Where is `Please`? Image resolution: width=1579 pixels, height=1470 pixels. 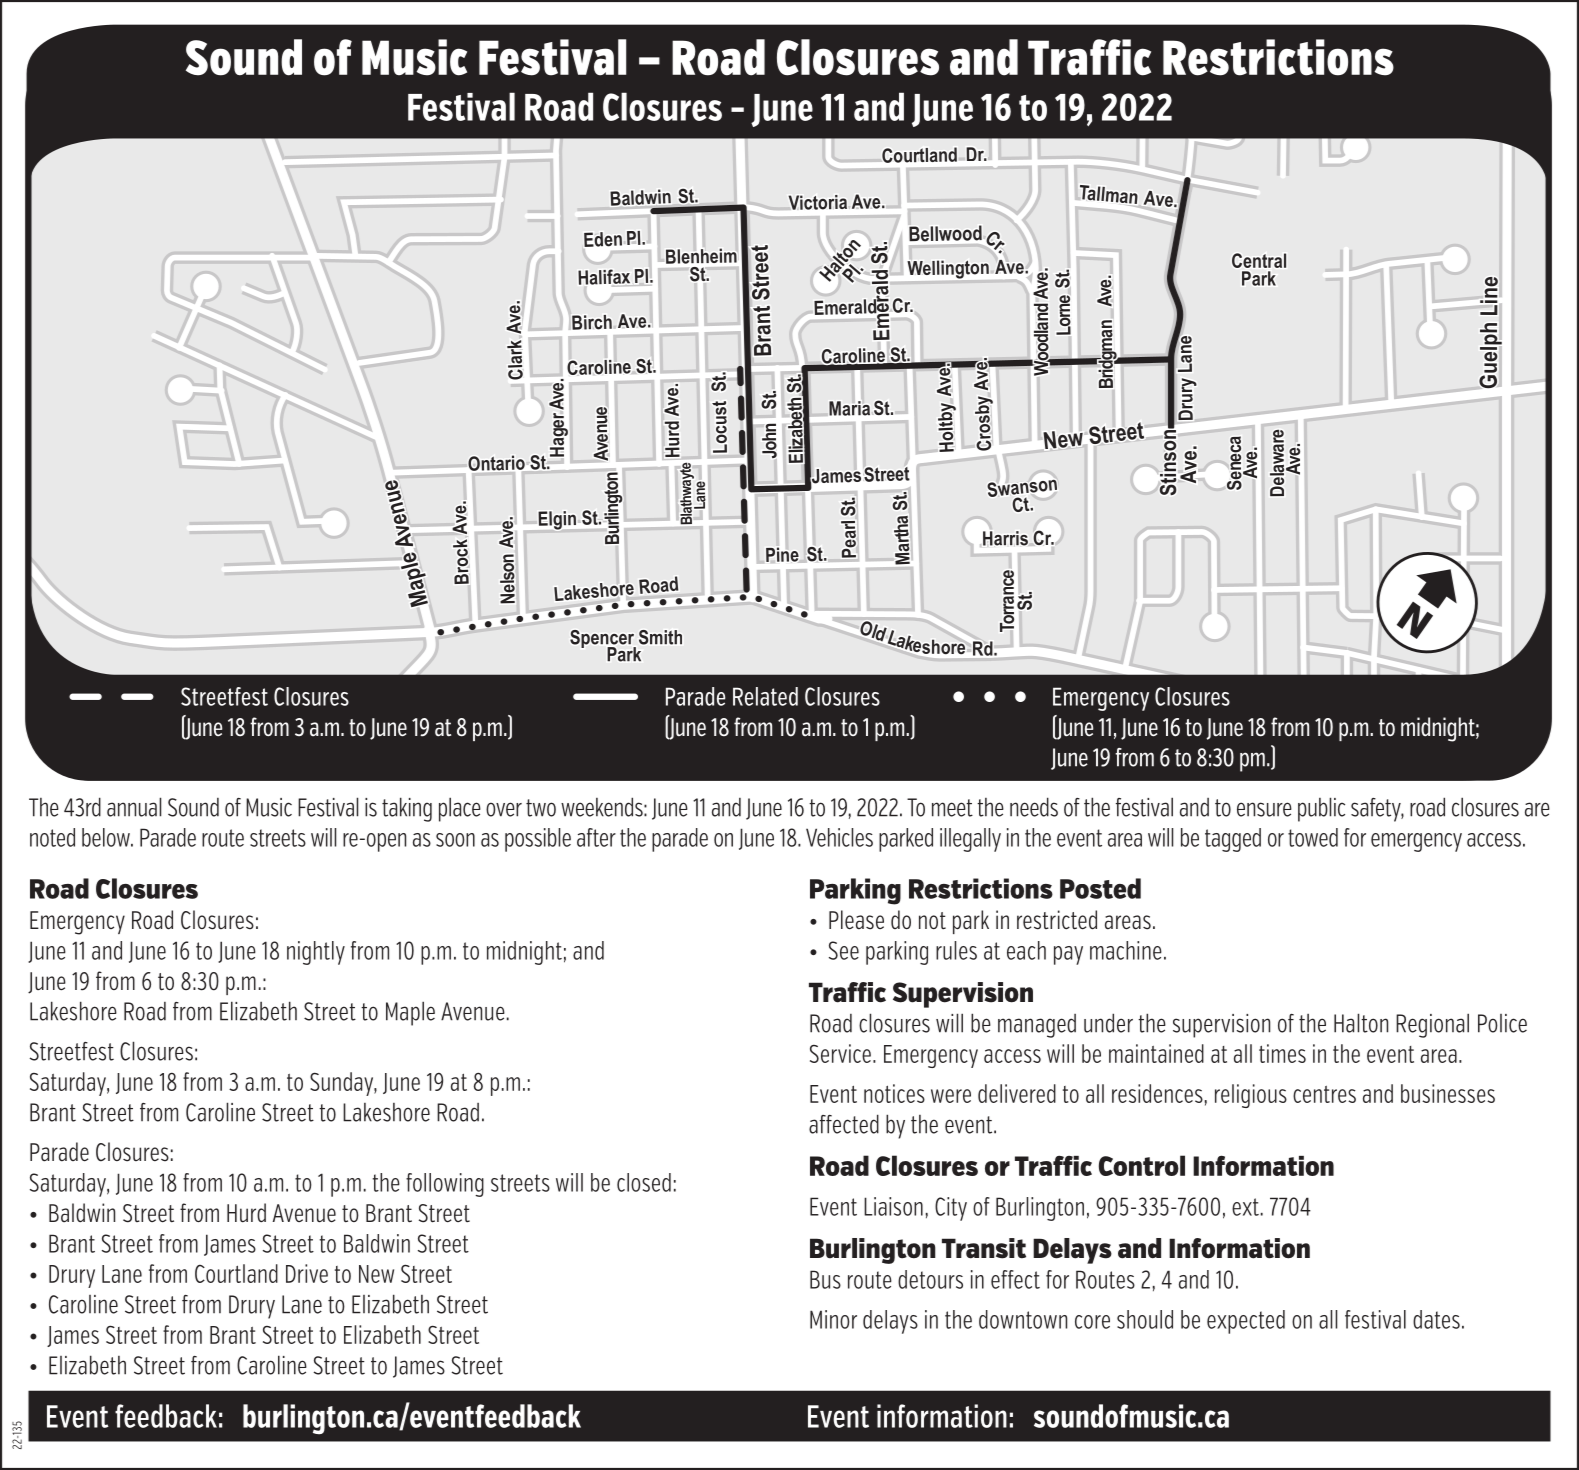 Please is located at coordinates (856, 920).
